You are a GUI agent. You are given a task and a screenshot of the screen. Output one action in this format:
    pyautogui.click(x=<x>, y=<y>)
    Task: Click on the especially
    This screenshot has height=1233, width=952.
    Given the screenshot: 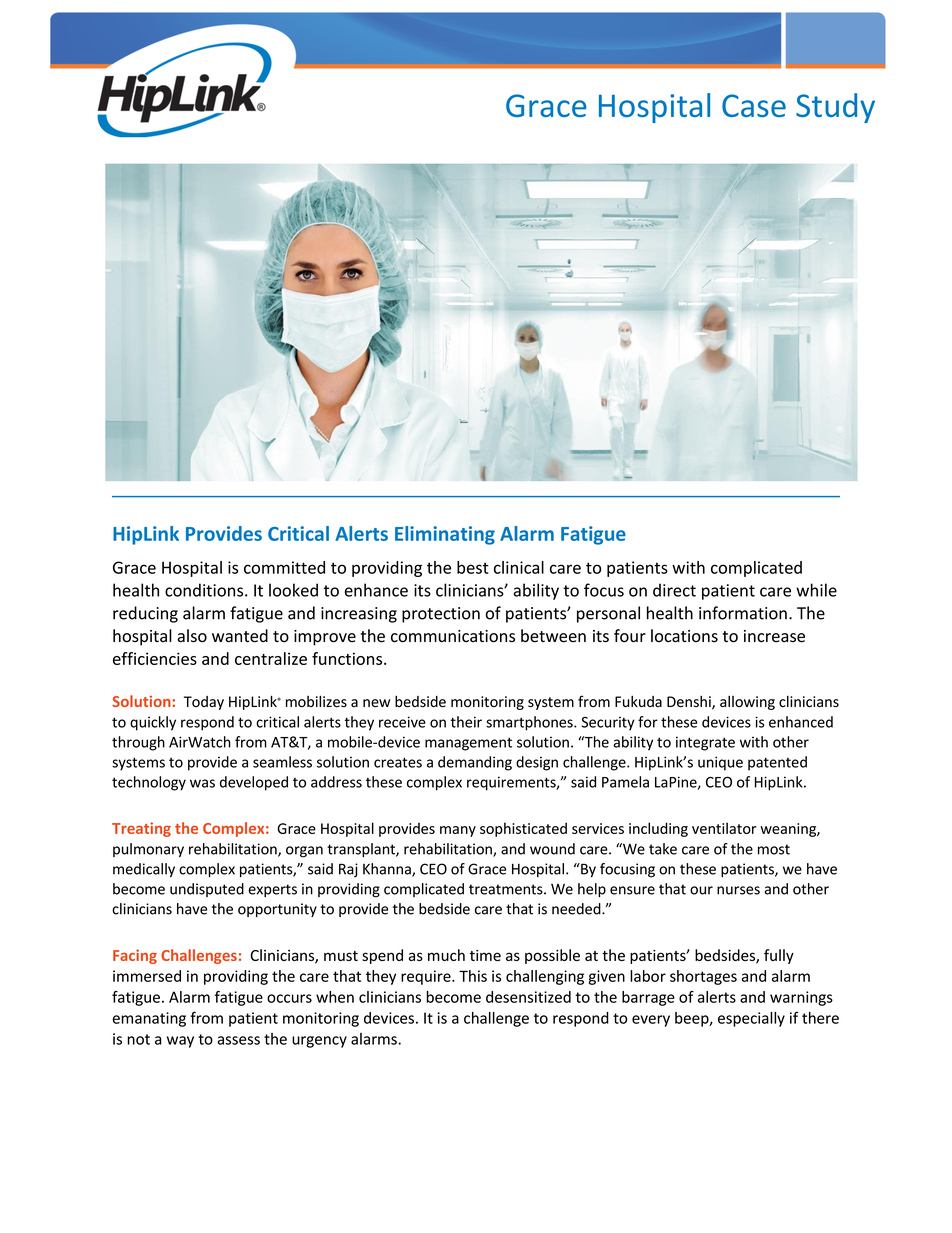 What is the action you would take?
    pyautogui.click(x=751, y=1019)
